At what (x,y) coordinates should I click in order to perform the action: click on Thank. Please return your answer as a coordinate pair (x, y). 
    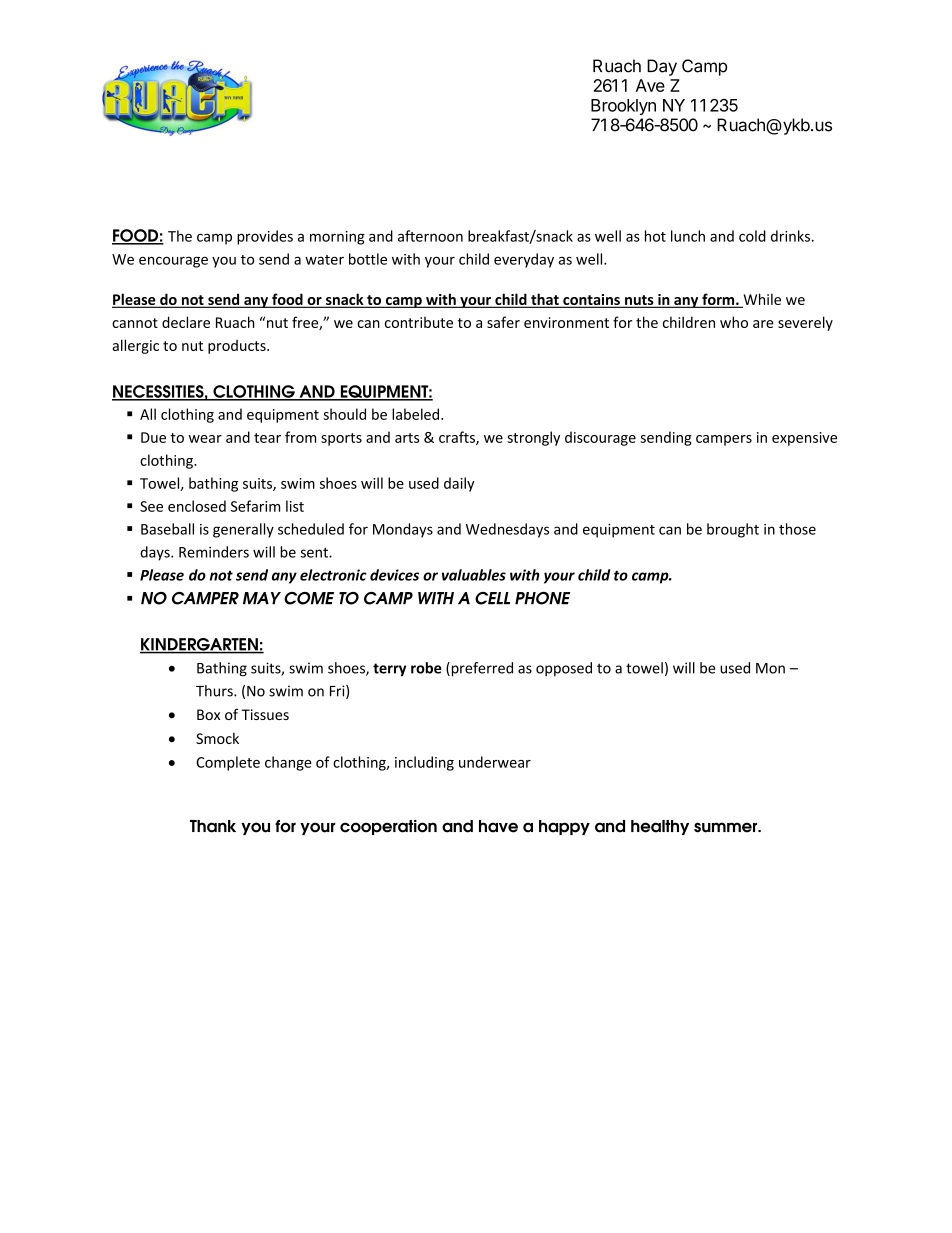
    Looking at the image, I should click on (213, 826).
